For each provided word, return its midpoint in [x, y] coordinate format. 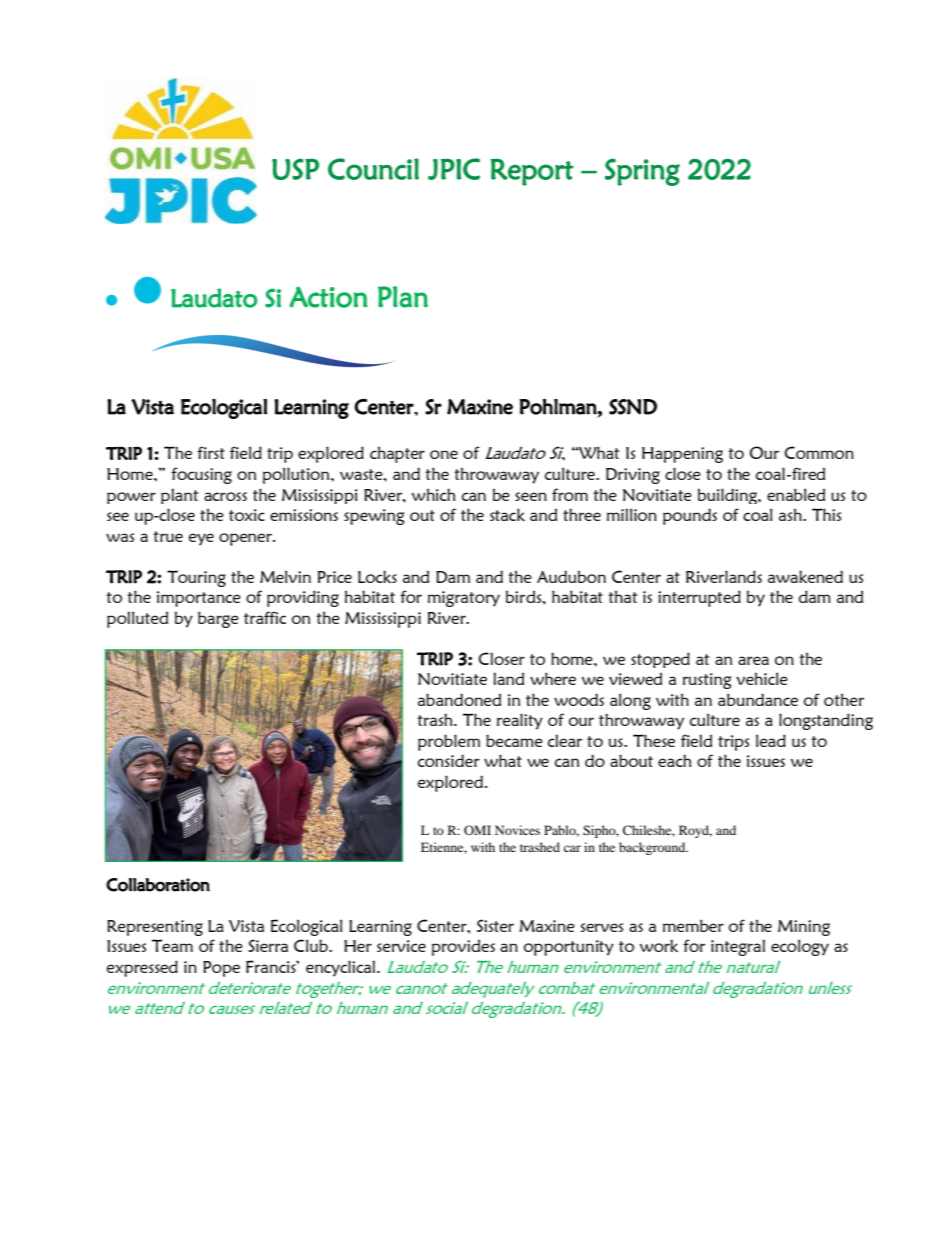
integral [738, 947]
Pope [221, 969]
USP [295, 169]
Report [531, 172]
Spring [642, 172]
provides [463, 947]
